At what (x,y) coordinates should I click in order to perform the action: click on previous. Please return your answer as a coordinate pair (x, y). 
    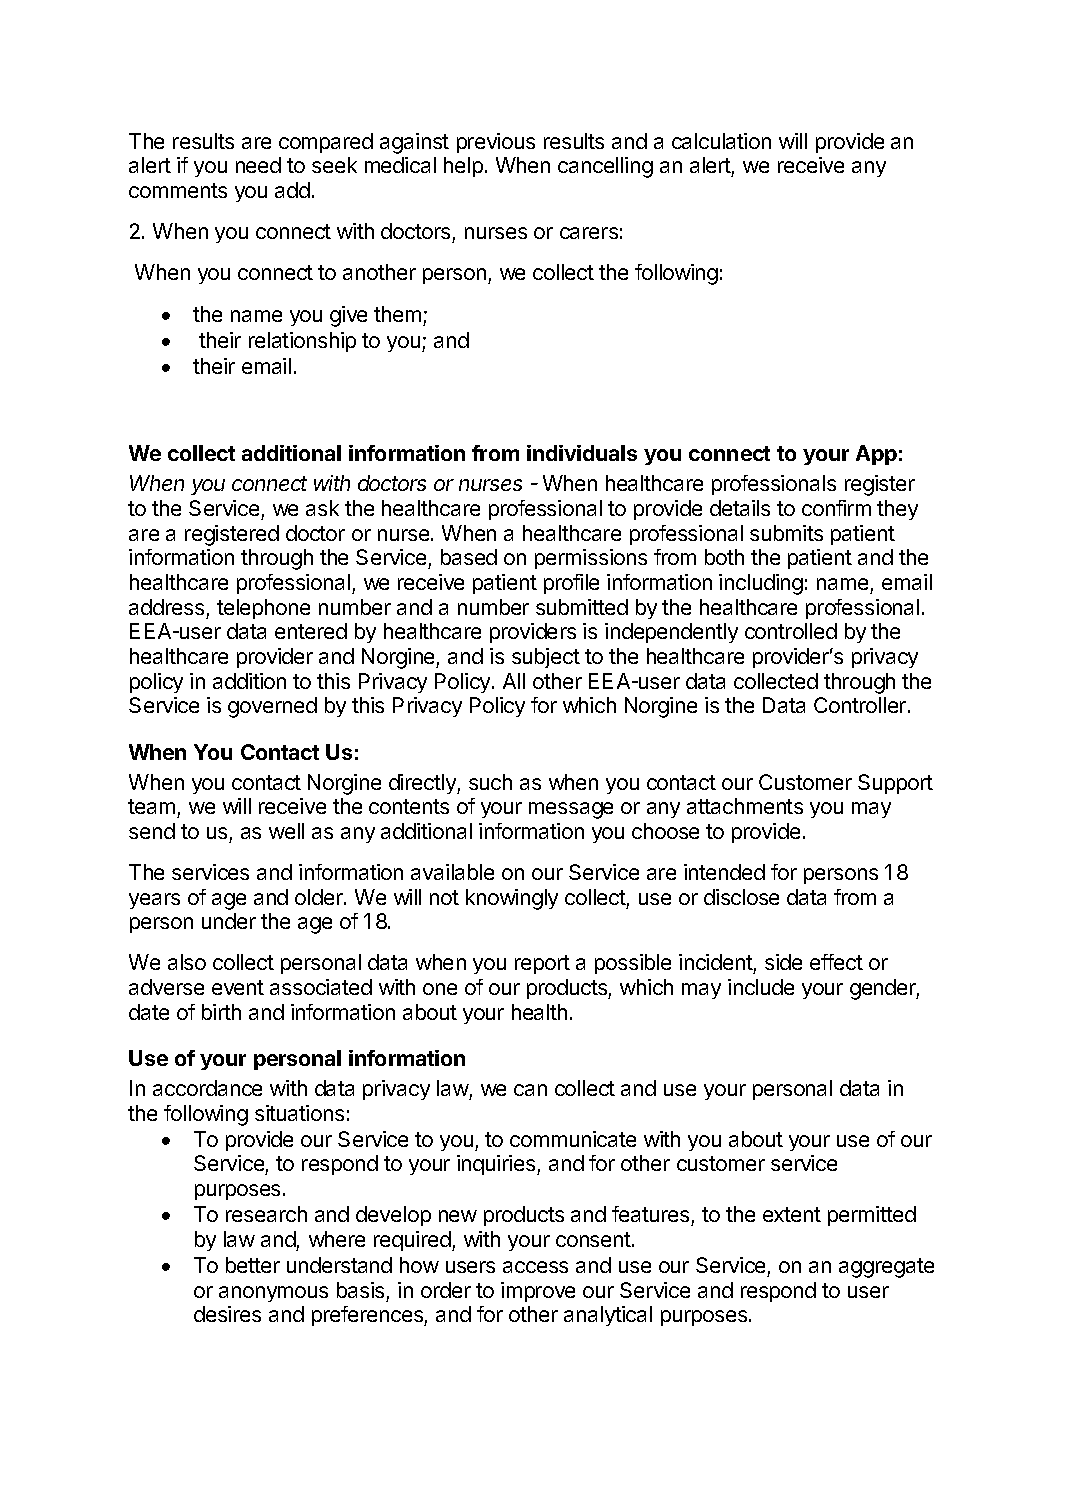
    Looking at the image, I should click on (496, 143).
